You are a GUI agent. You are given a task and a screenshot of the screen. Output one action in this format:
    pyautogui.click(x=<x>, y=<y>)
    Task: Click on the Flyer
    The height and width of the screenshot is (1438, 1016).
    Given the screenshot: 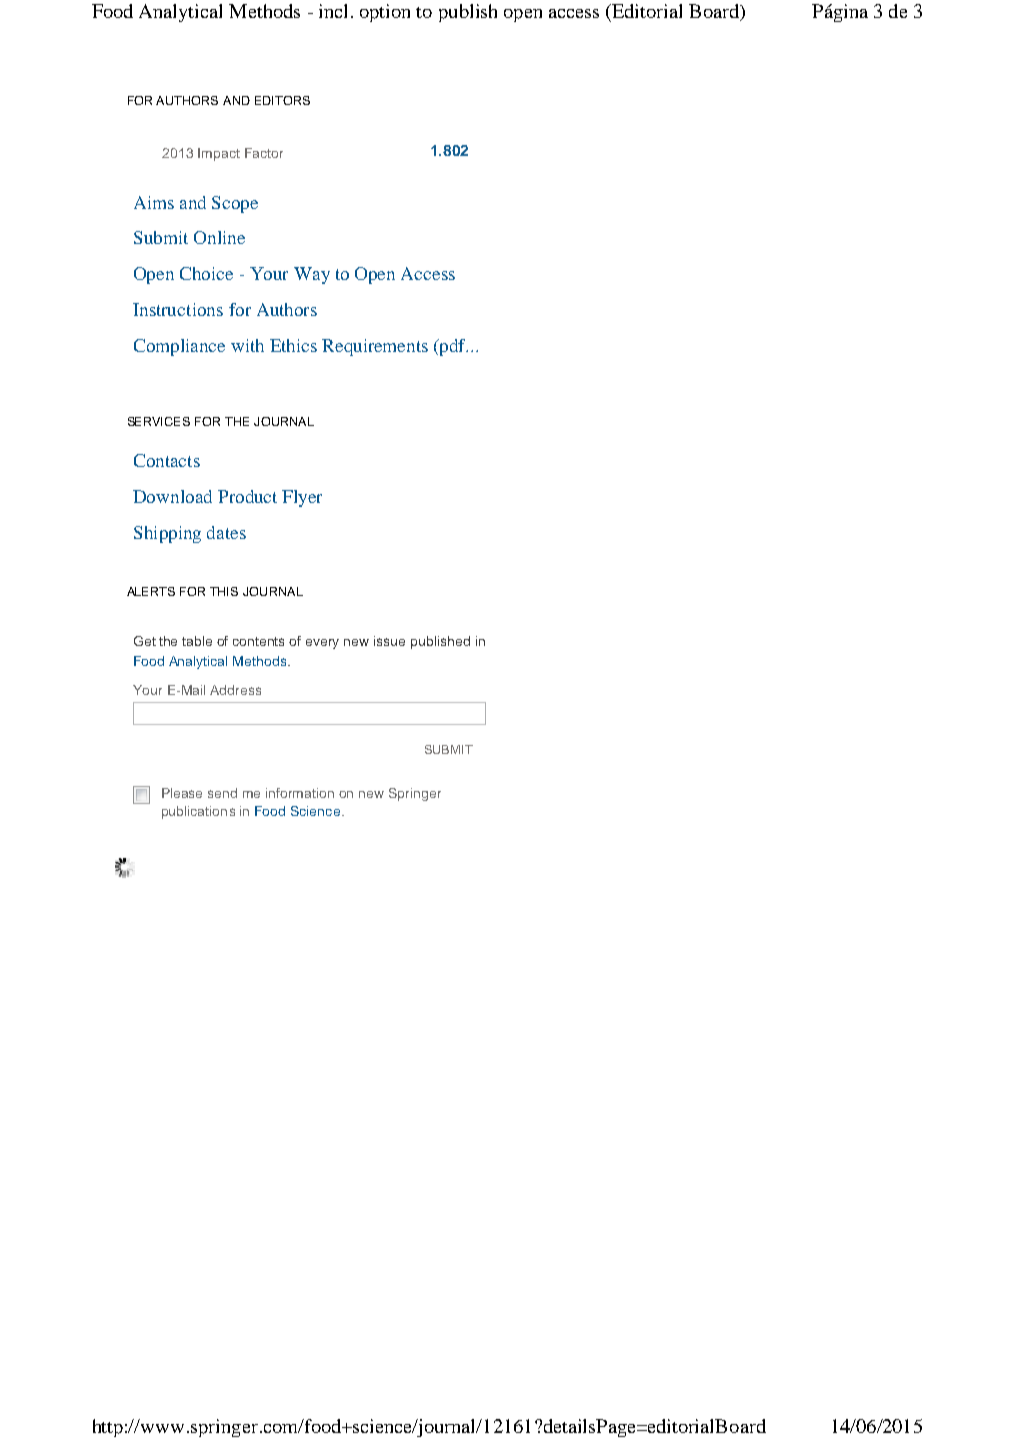 What is the action you would take?
    pyautogui.click(x=302, y=498)
